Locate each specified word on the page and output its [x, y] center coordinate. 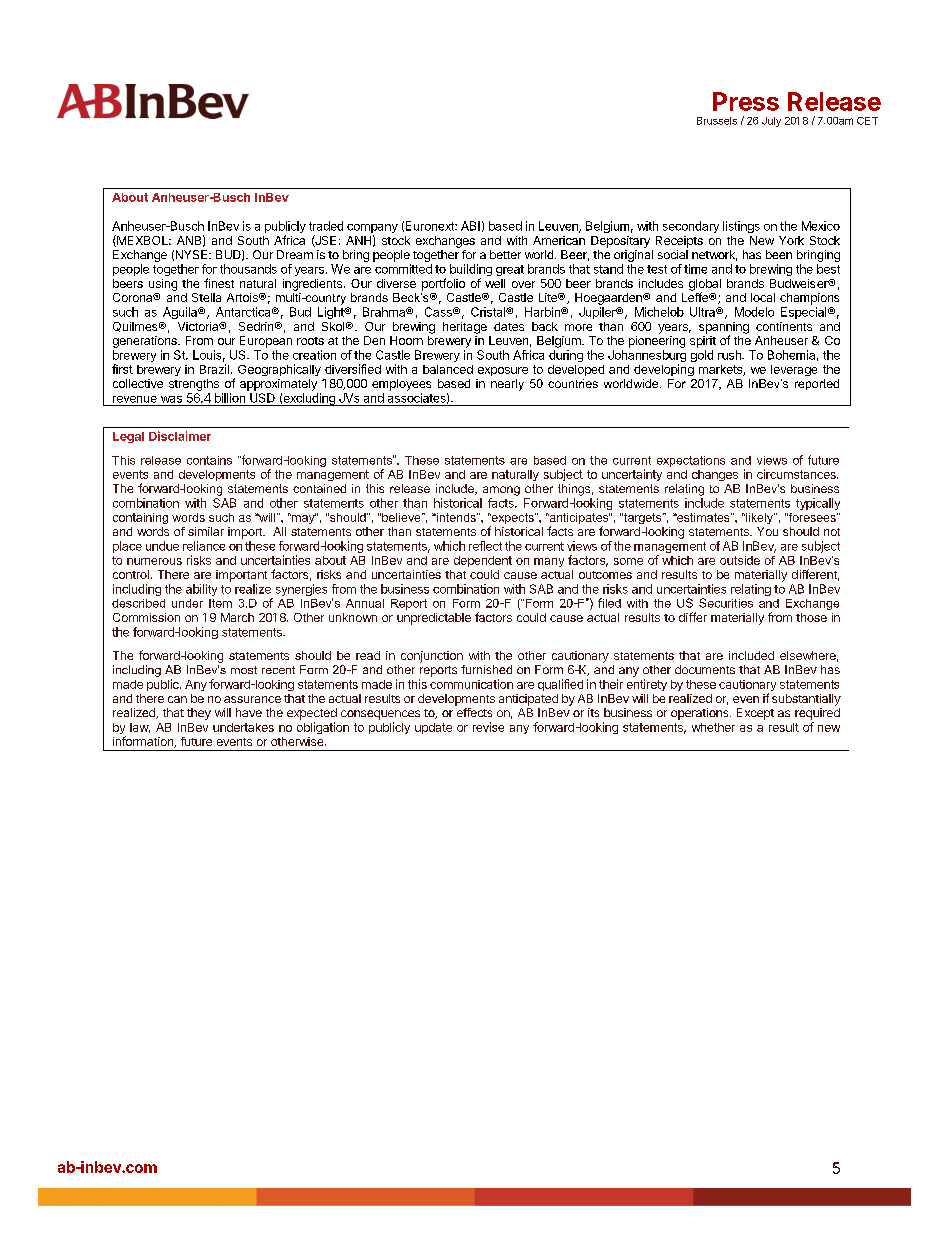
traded [326, 226]
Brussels [717, 121]
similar [206, 531]
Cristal [489, 312]
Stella [206, 297]
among [501, 491]
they [199, 714]
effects [474, 712]
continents [784, 326]
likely [759, 518]
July [771, 122]
